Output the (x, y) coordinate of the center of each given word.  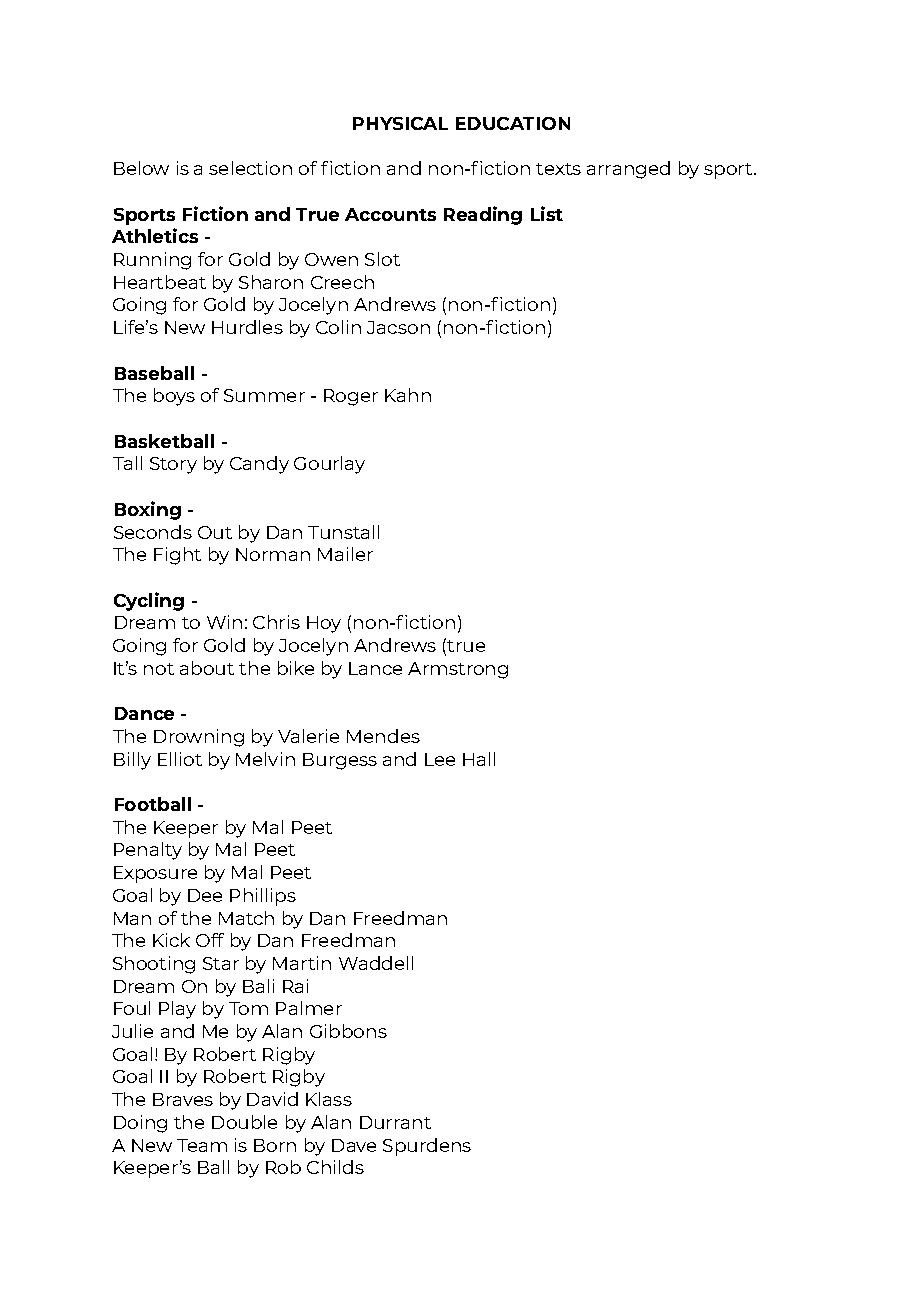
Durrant (395, 1122)
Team (202, 1145)
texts (558, 169)
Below (141, 168)
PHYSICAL (400, 123)
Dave (354, 1145)
